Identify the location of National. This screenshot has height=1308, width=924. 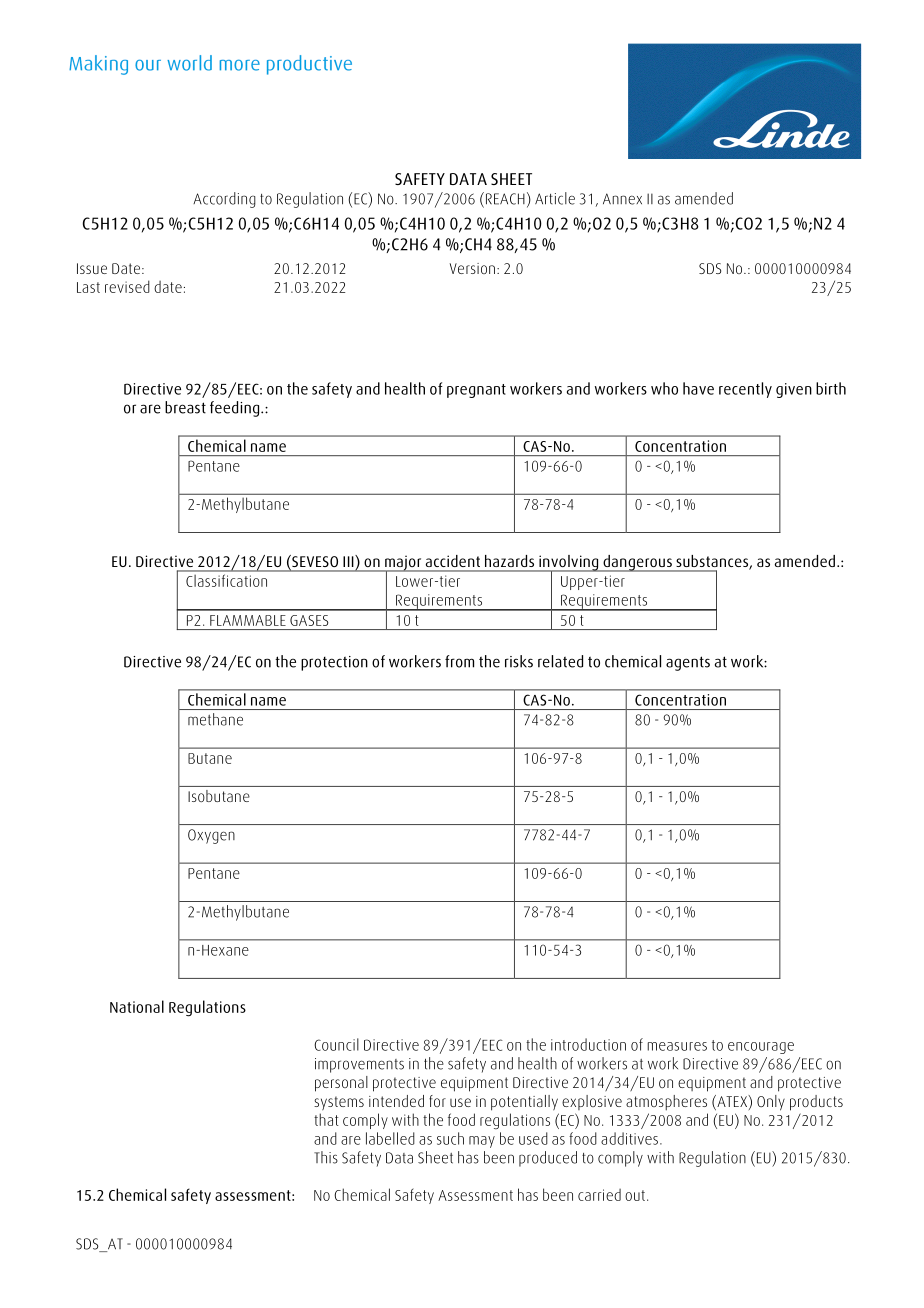
(137, 1006).
